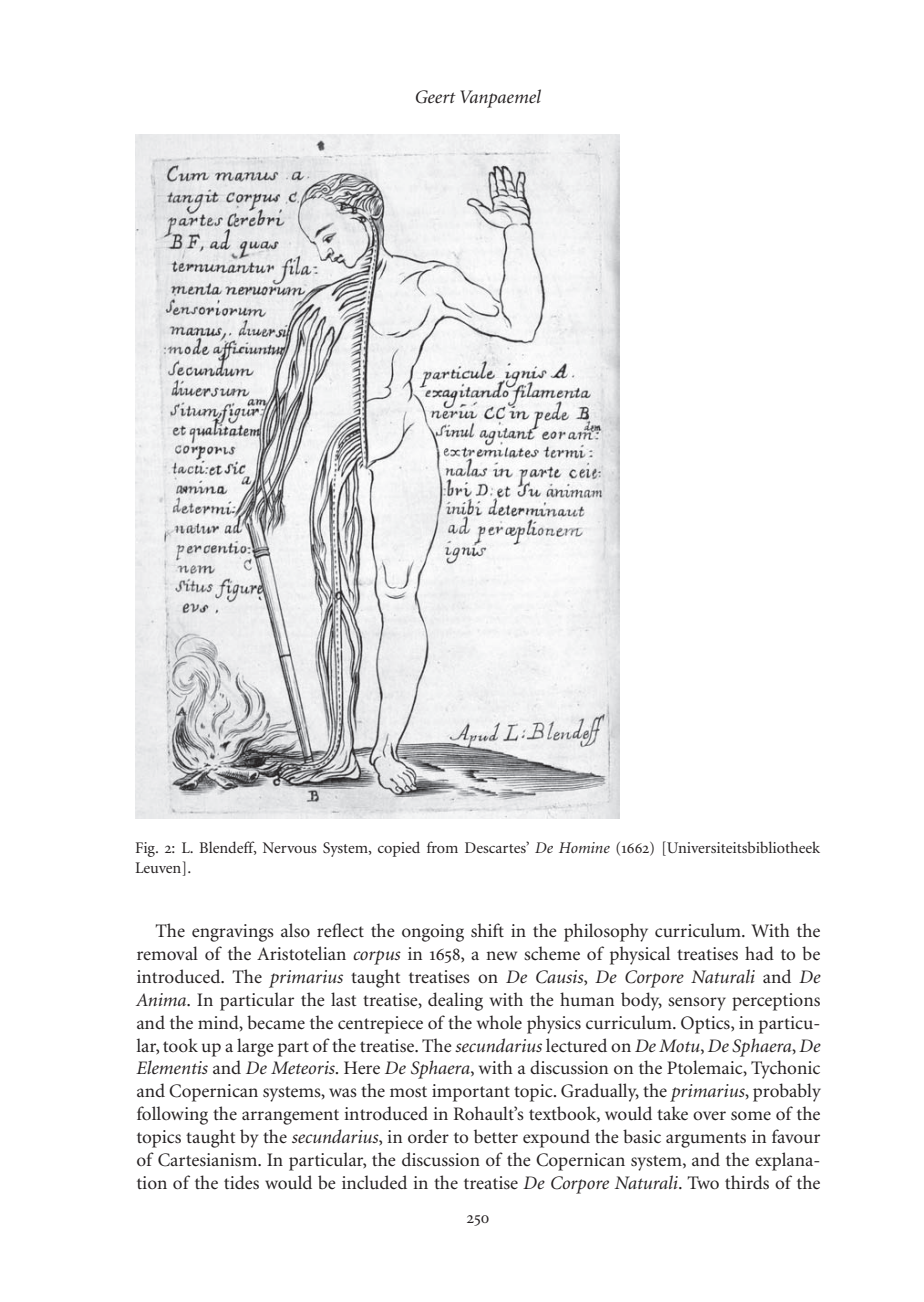  What do you see at coordinates (160, 867) in the screenshot?
I see `Leuven` at bounding box center [160, 867].
